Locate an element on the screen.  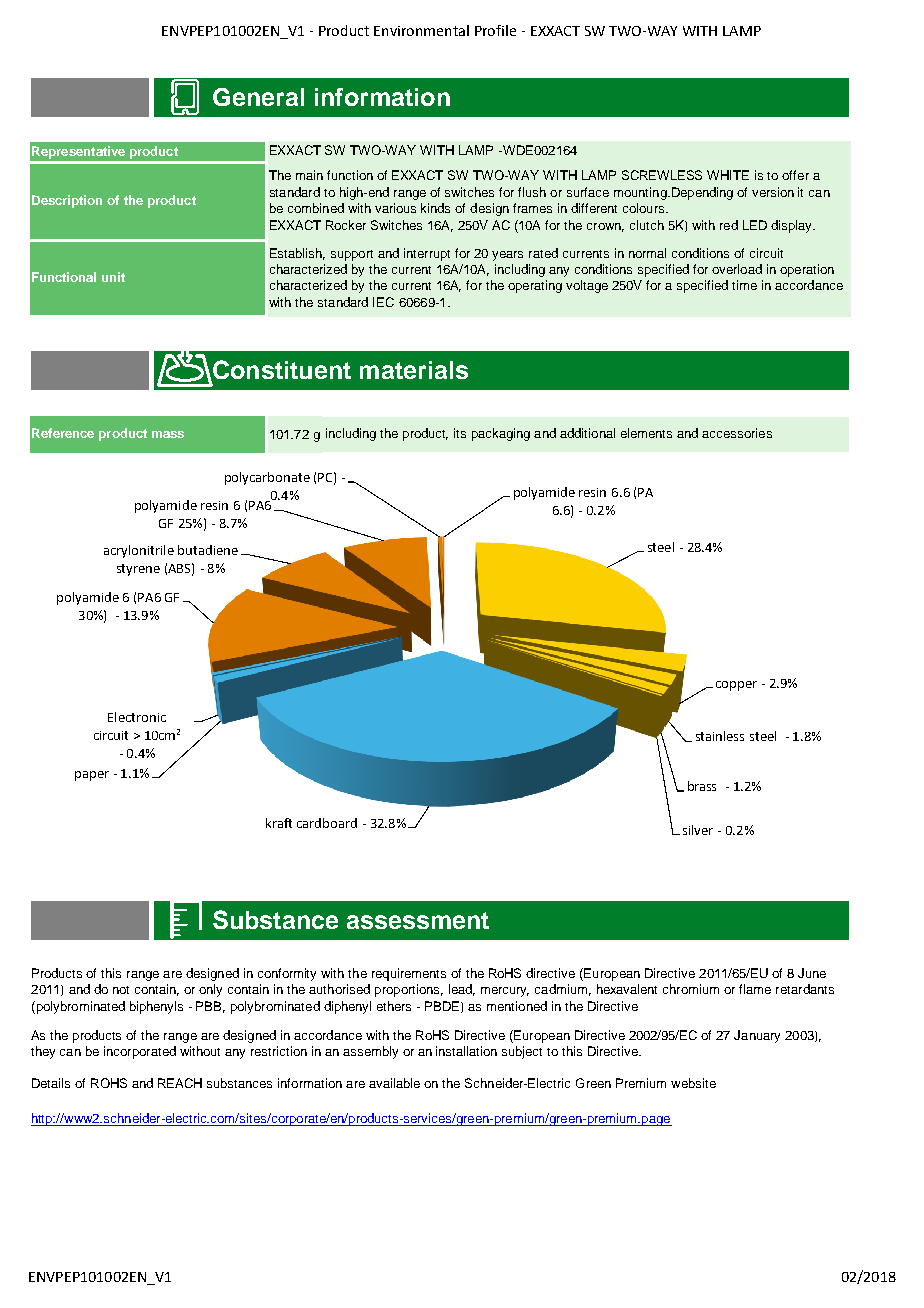
General is located at coordinates (258, 97).
